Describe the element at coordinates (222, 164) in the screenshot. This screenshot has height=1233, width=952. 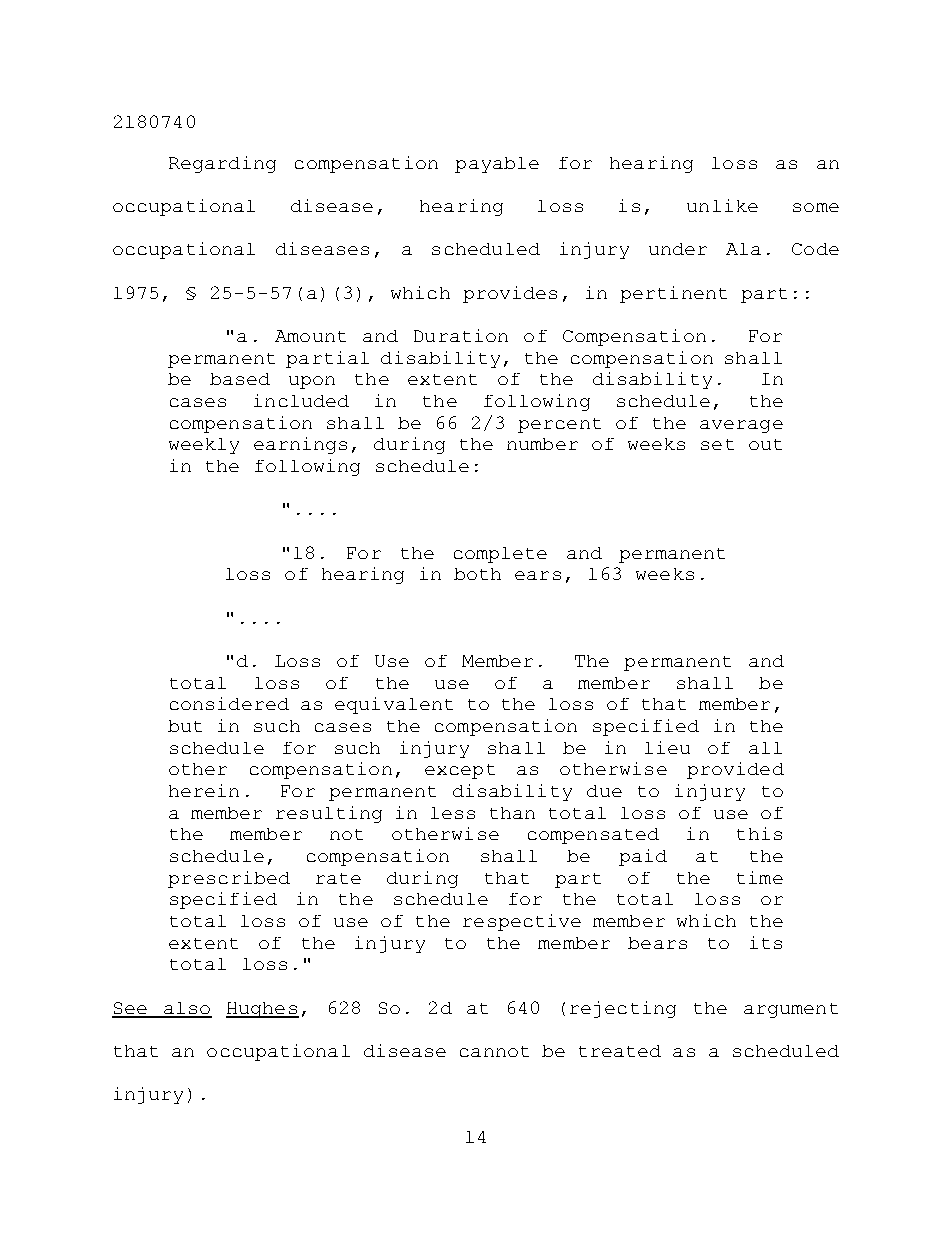
I see `Regarding` at that location.
